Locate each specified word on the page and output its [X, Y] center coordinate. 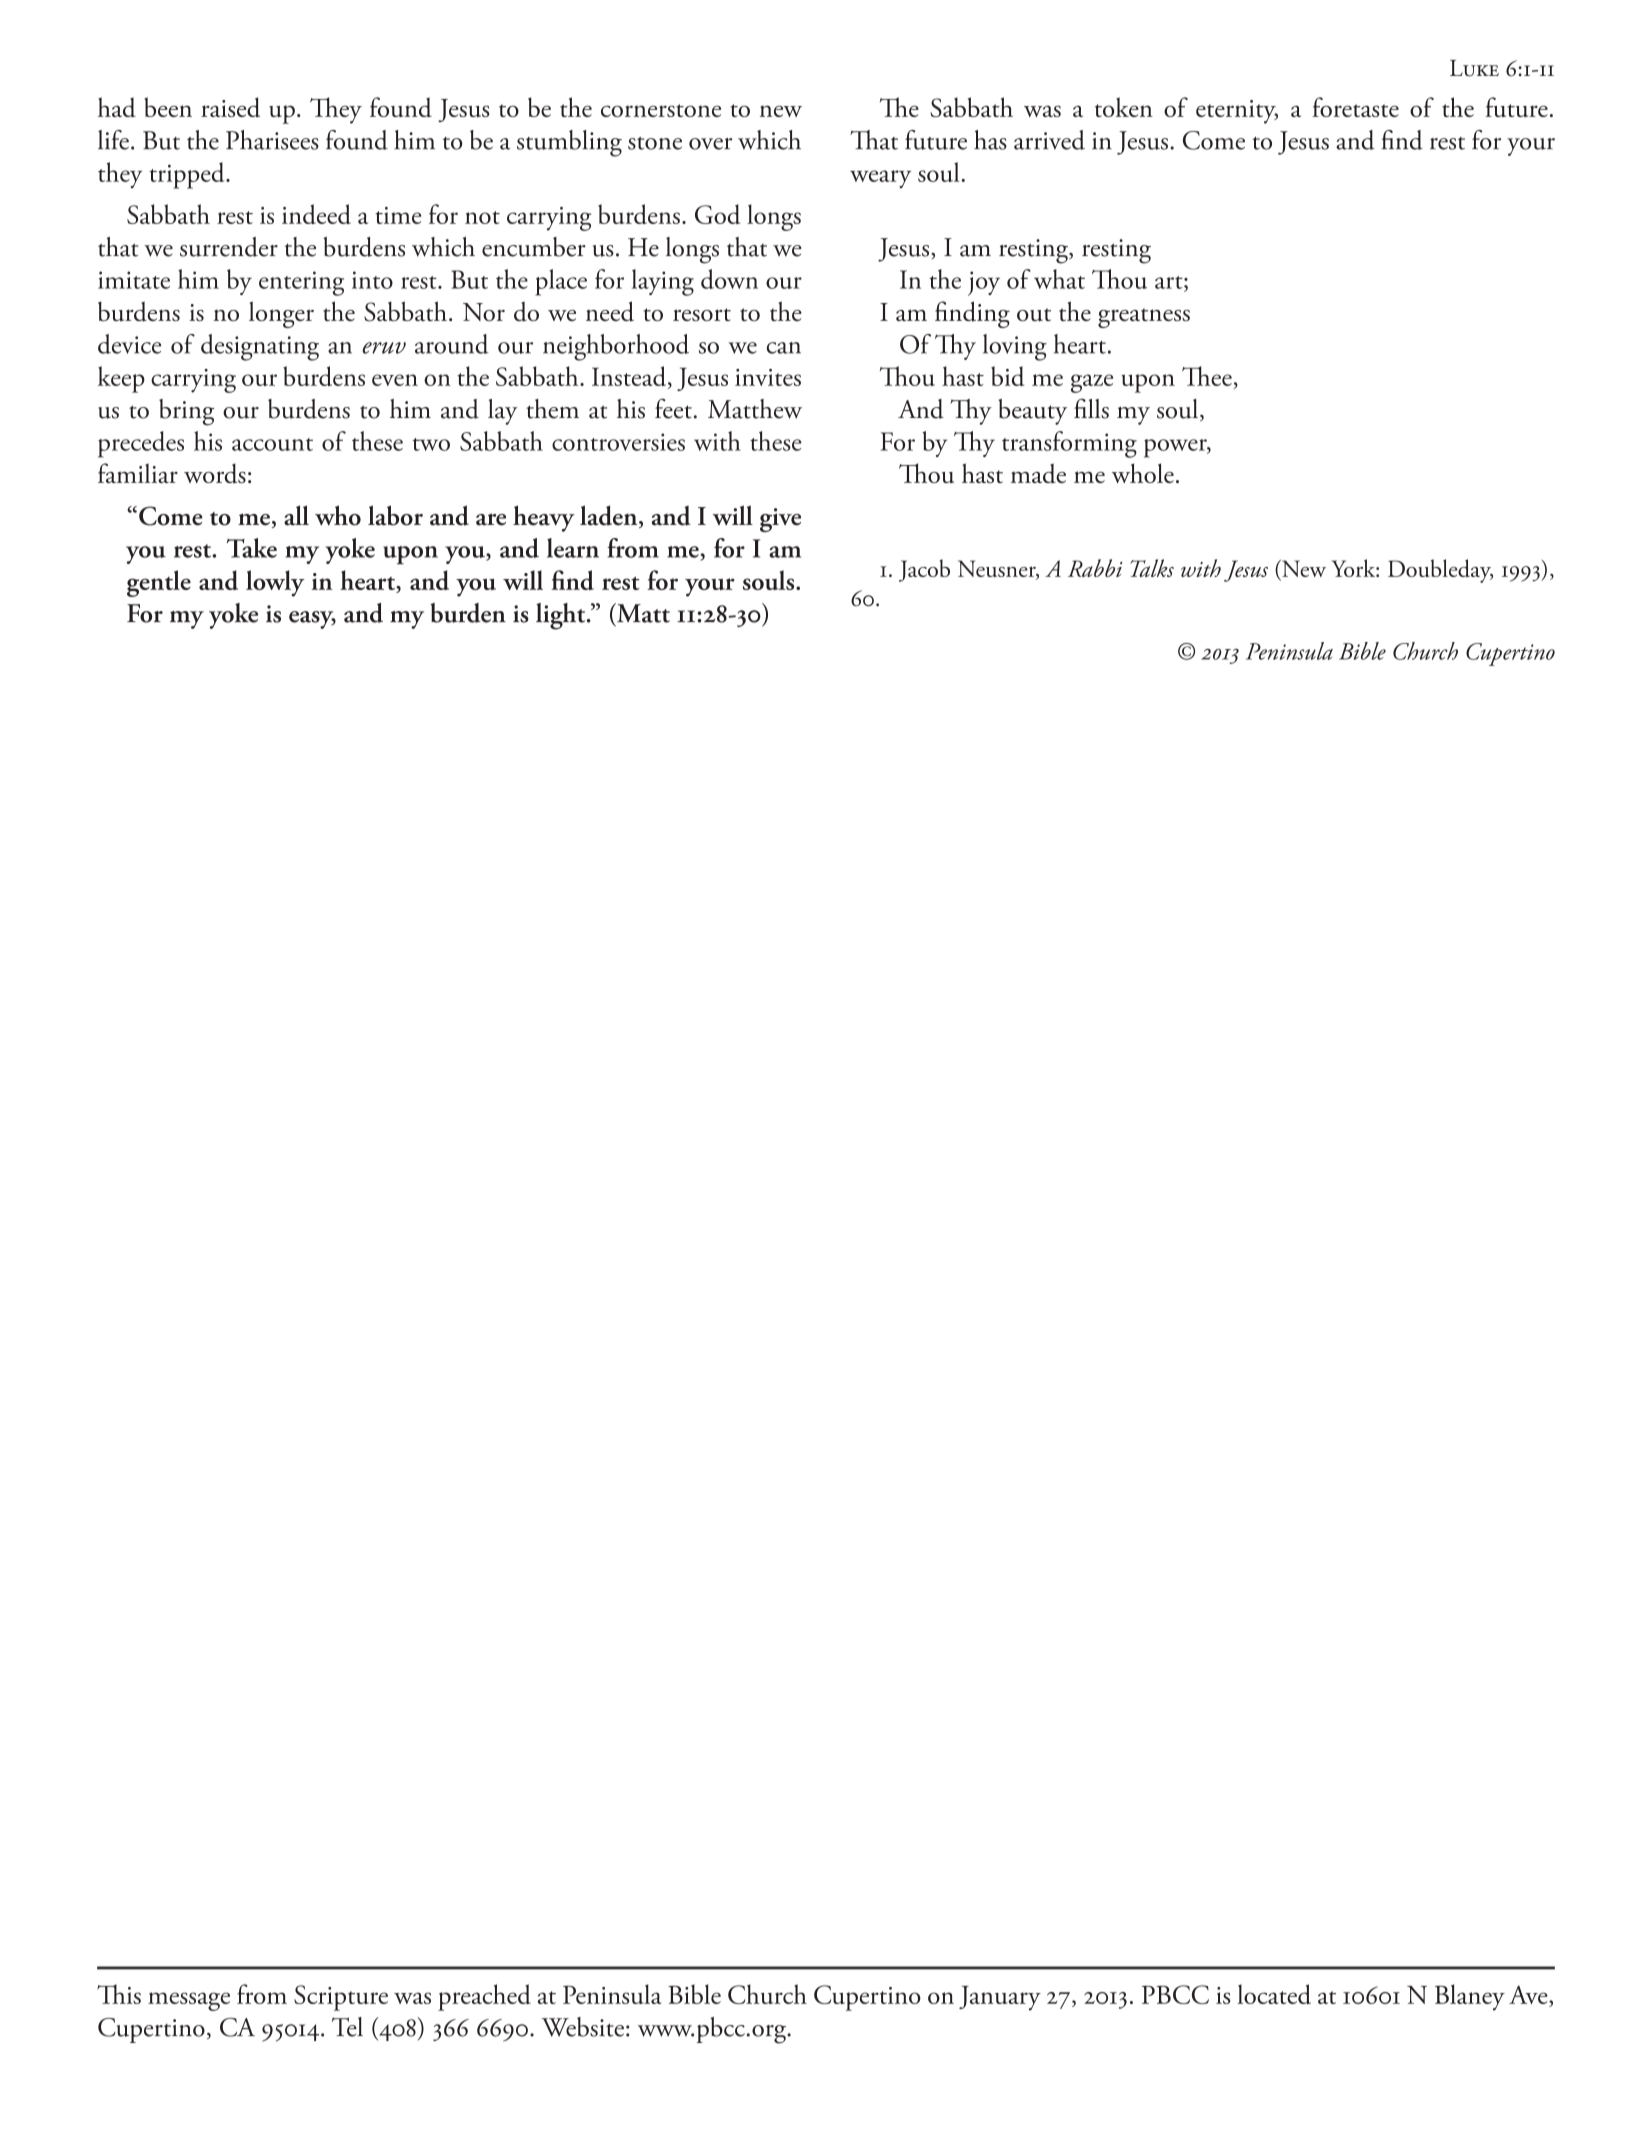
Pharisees [272, 140]
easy [312, 620]
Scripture [341, 1998]
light [562, 616]
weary [880, 179]
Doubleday [1440, 571]
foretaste [1355, 107]
